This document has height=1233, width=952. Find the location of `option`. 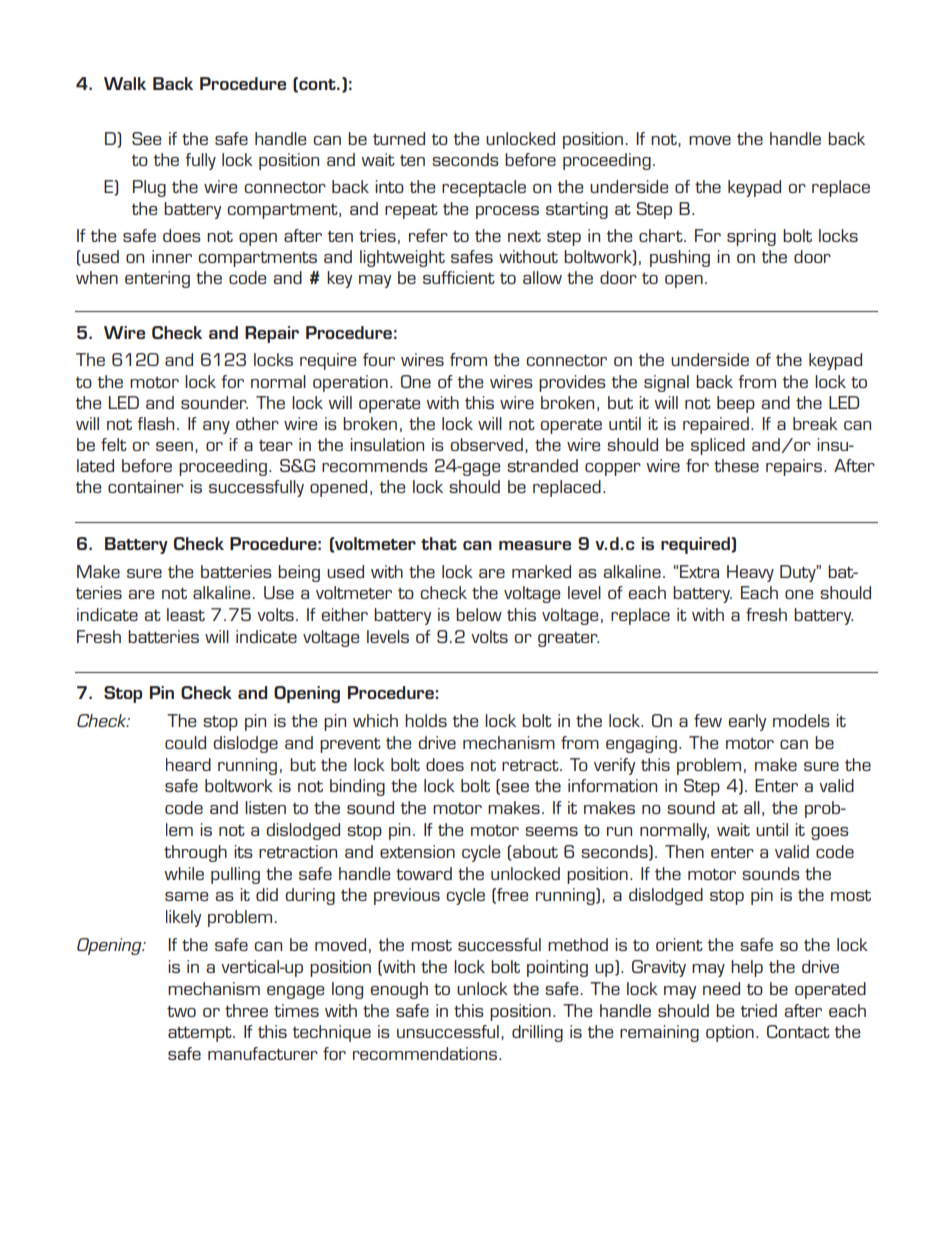

option is located at coordinates (730, 1033).
